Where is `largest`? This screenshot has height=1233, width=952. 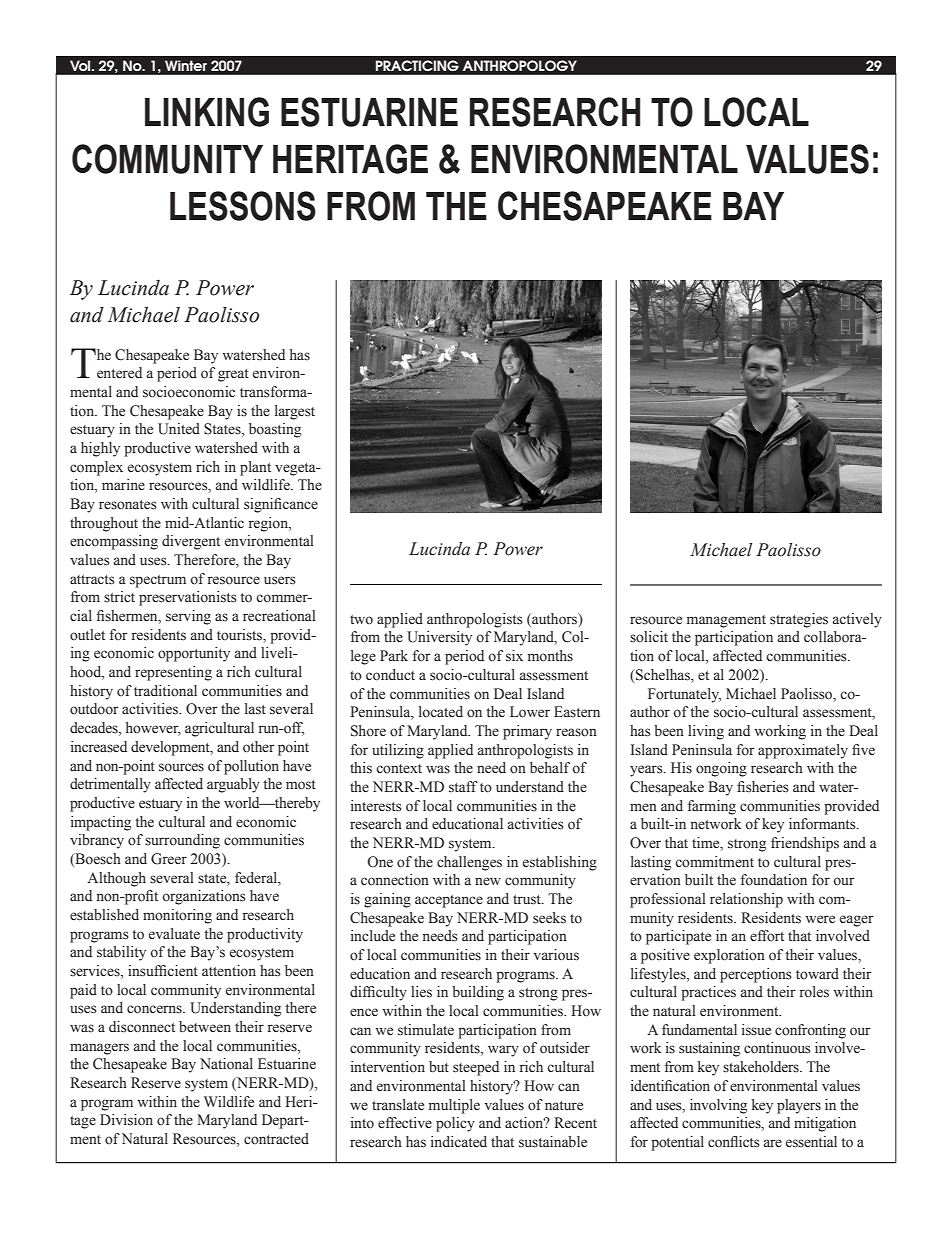
largest is located at coordinates (295, 412).
